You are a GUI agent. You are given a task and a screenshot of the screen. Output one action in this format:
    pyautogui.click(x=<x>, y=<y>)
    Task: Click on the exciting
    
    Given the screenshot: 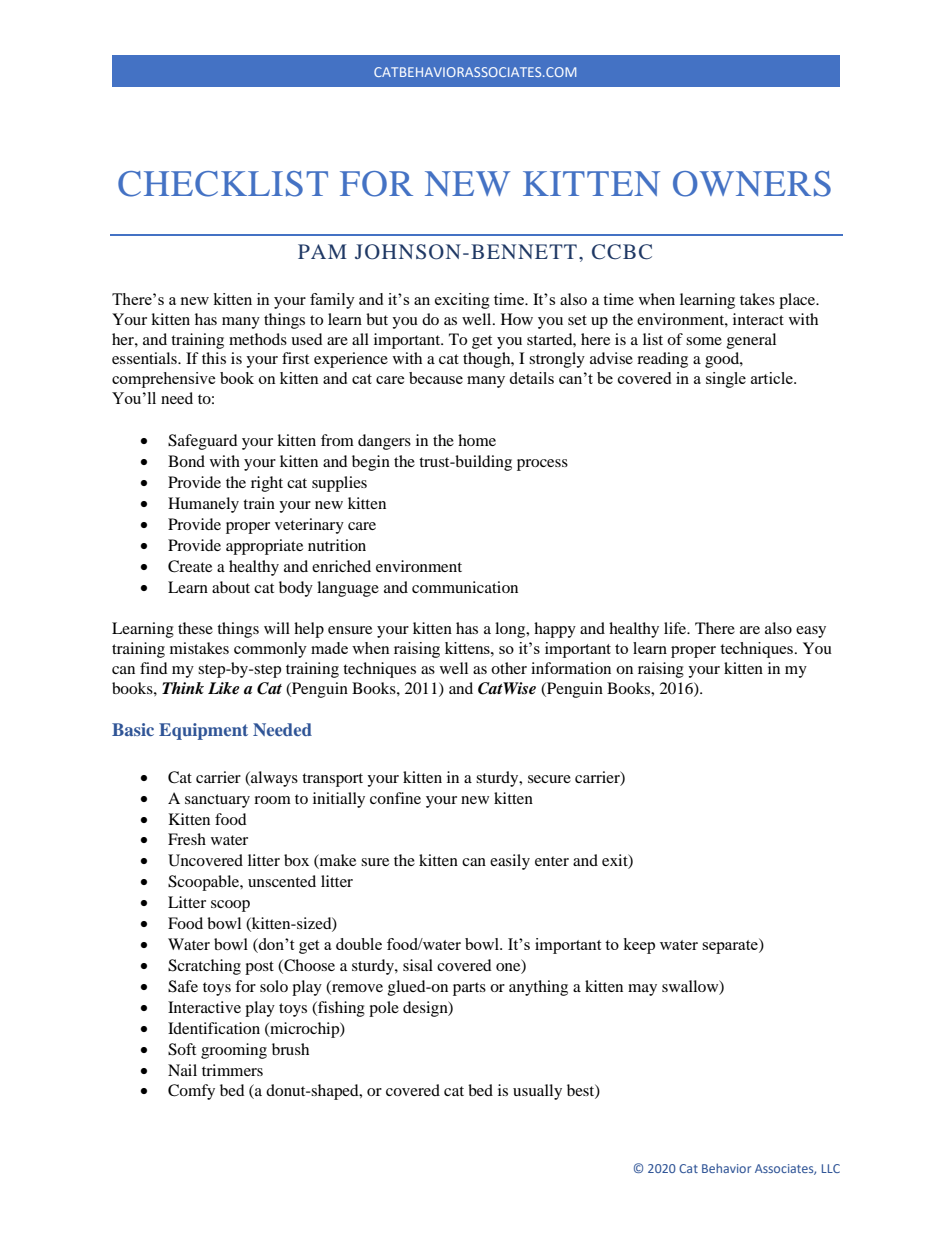 What is the action you would take?
    pyautogui.click(x=462, y=301)
